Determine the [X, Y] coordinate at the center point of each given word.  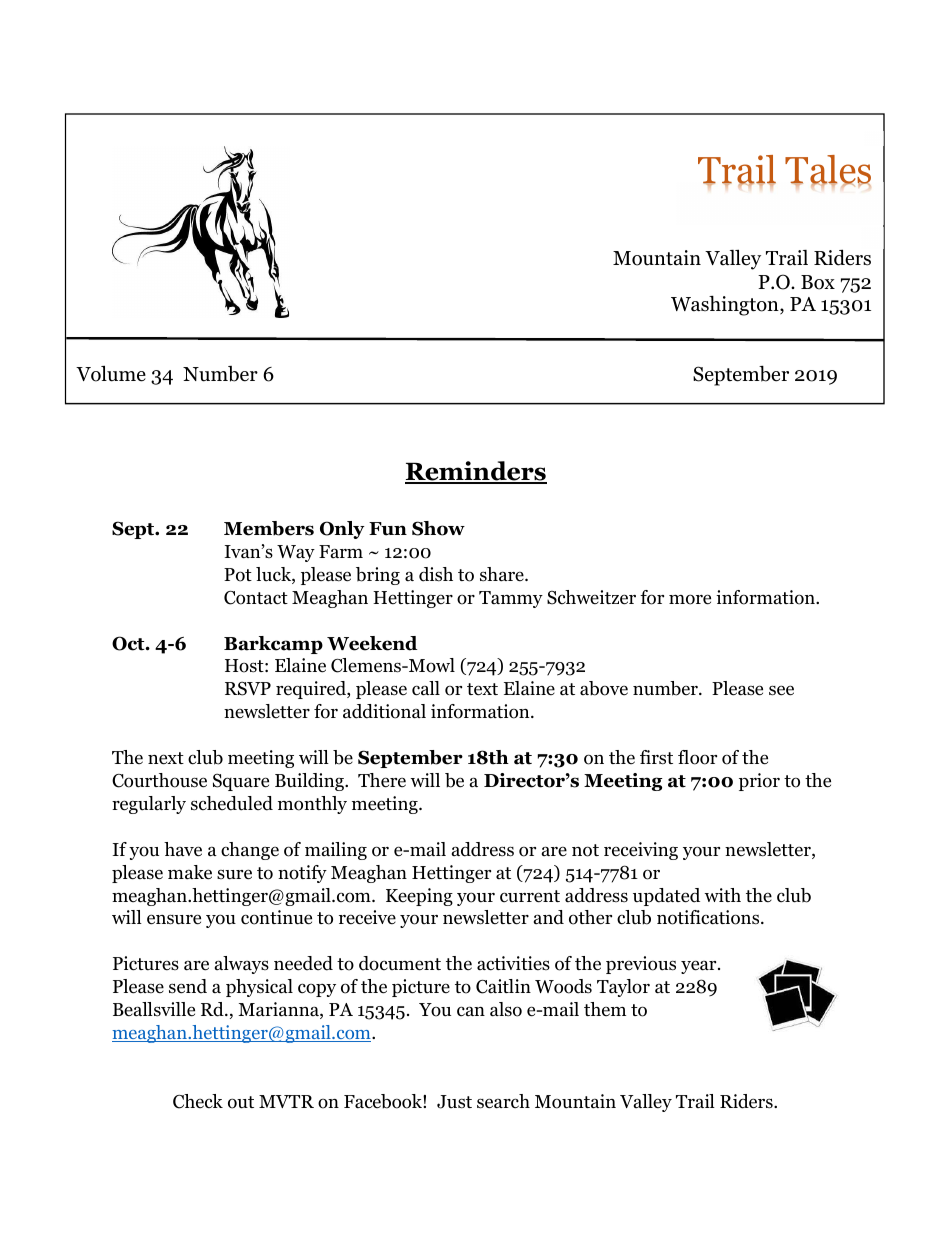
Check [198, 1101]
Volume [111, 373]
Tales [828, 170]
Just [454, 1102]
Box [818, 282]
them [605, 1009]
